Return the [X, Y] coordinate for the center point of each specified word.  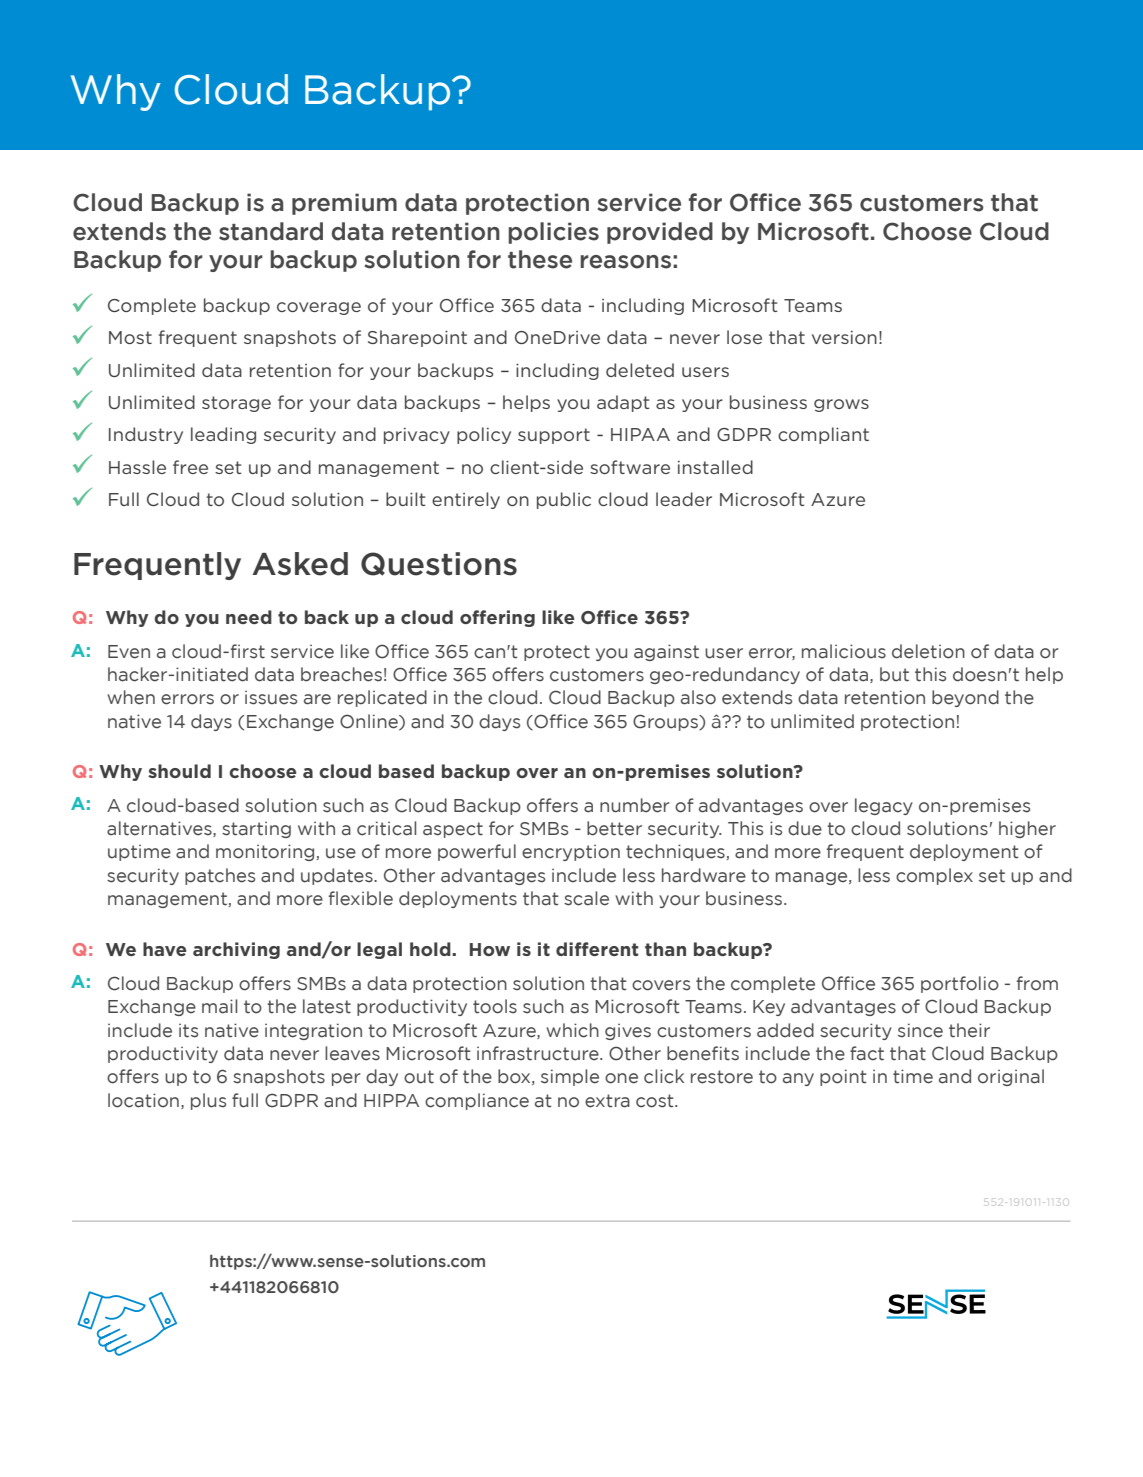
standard [271, 231]
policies [553, 233]
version [844, 337]
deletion [928, 651]
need [249, 617]
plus [208, 1101]
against [666, 652]
